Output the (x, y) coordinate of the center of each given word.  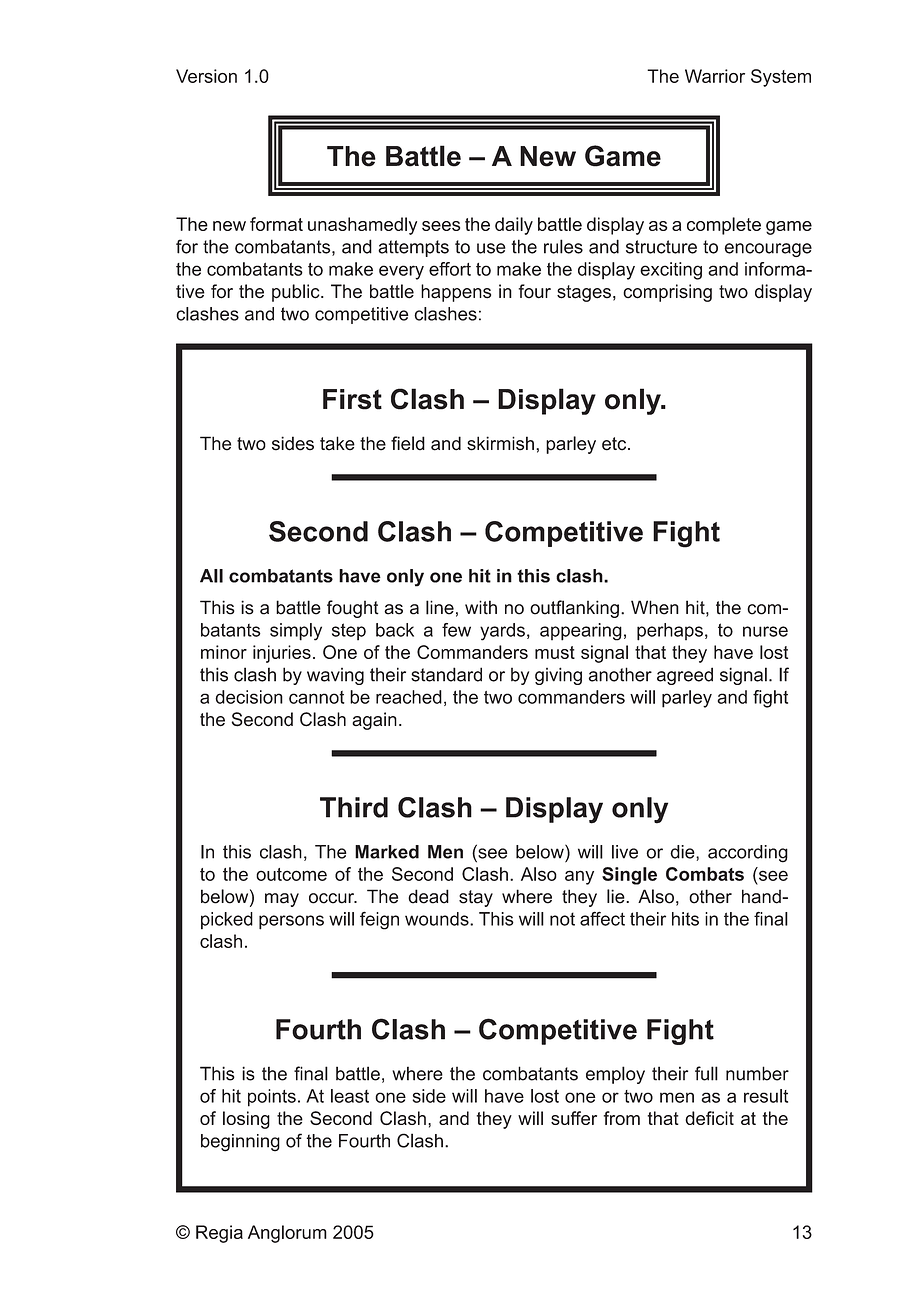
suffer (574, 1118)
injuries (282, 654)
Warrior (715, 76)
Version (206, 76)
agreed (685, 676)
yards (502, 632)
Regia (219, 1234)
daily (514, 226)
